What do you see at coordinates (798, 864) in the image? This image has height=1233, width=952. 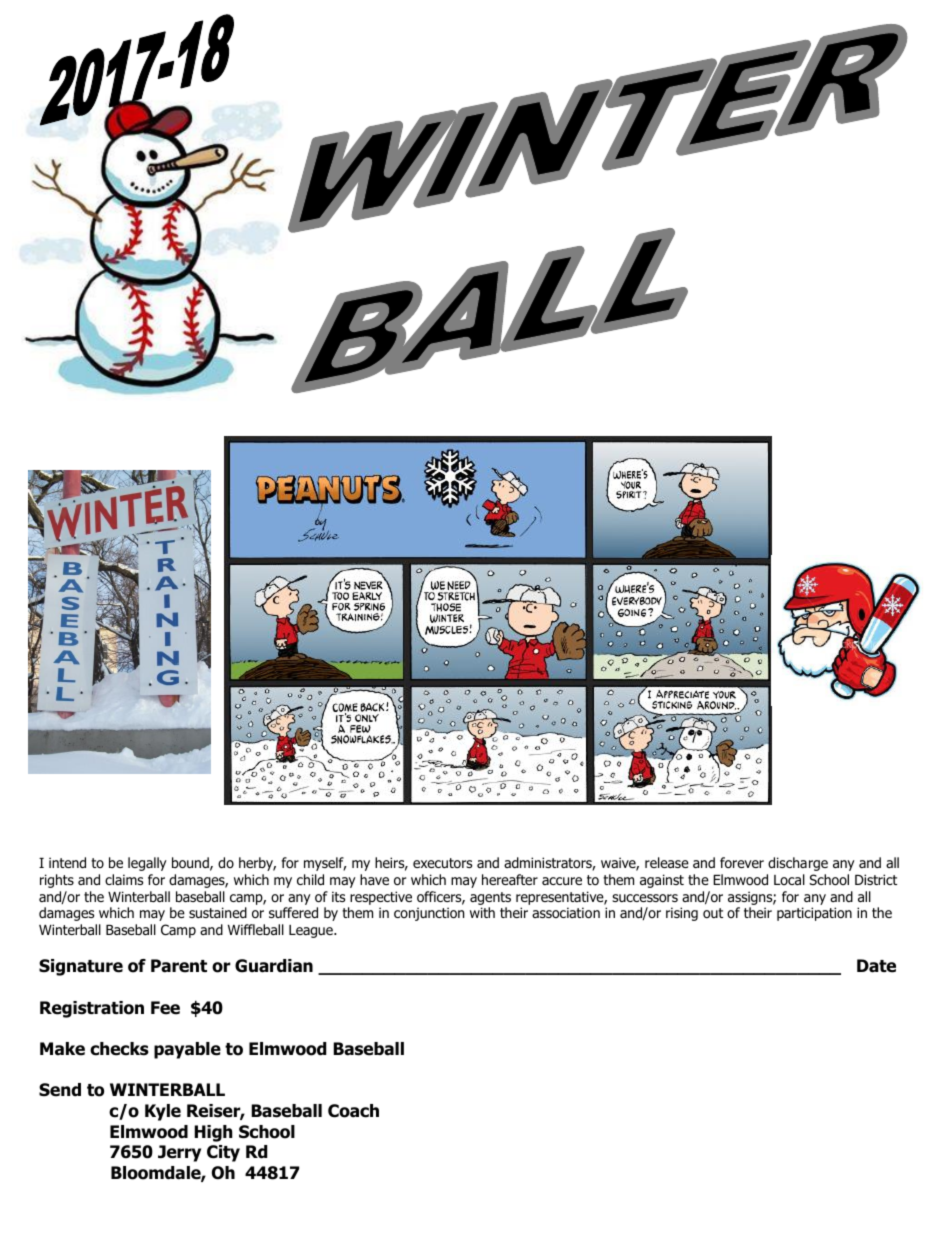 I see `discharge` at bounding box center [798, 864].
